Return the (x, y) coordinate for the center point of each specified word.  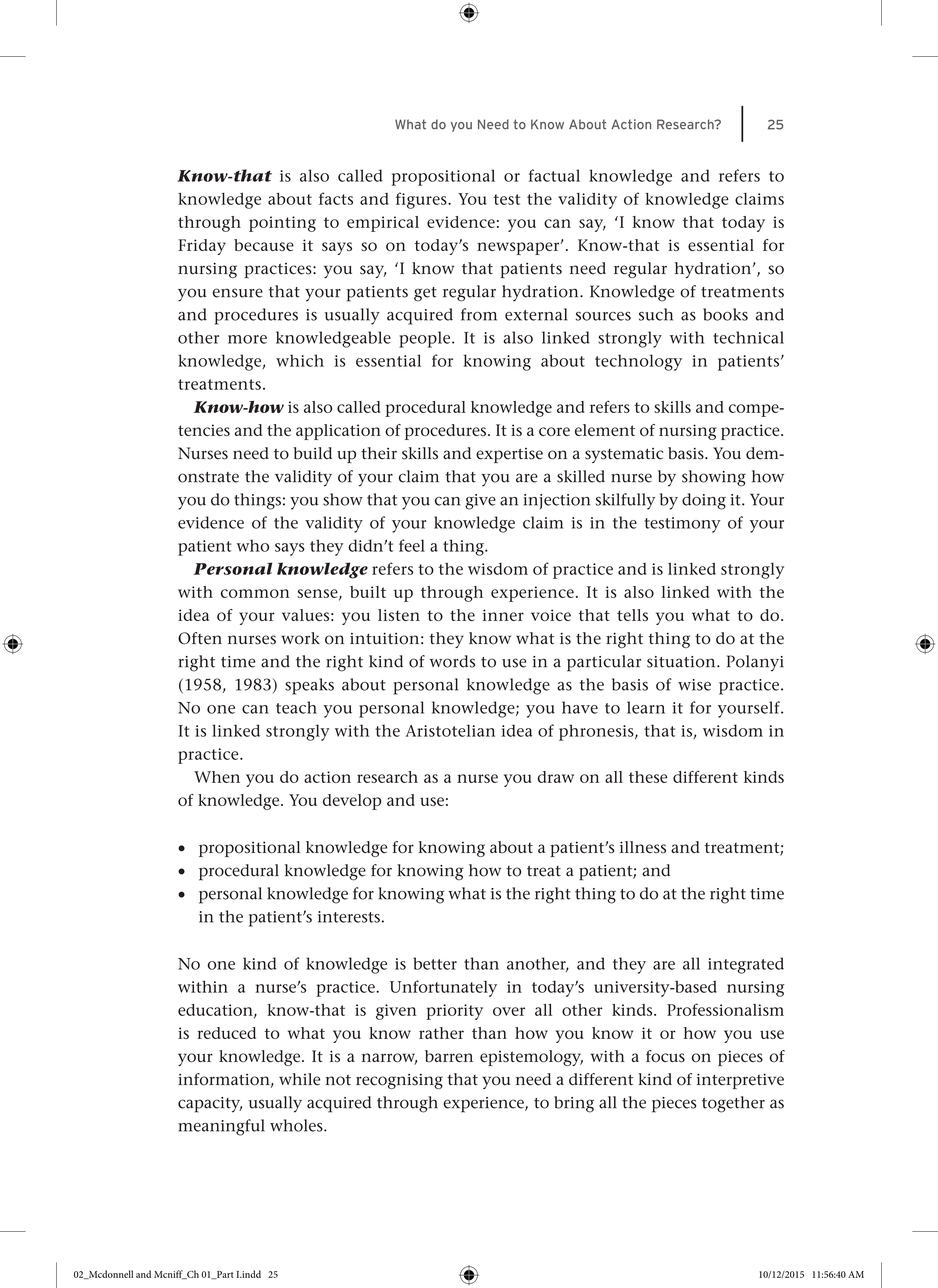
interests (349, 917)
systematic (624, 455)
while (299, 1079)
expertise (509, 455)
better (435, 963)
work (300, 638)
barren (449, 1056)
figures (422, 200)
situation (682, 662)
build (312, 453)
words (452, 661)
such (656, 314)
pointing (282, 224)
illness (643, 847)
